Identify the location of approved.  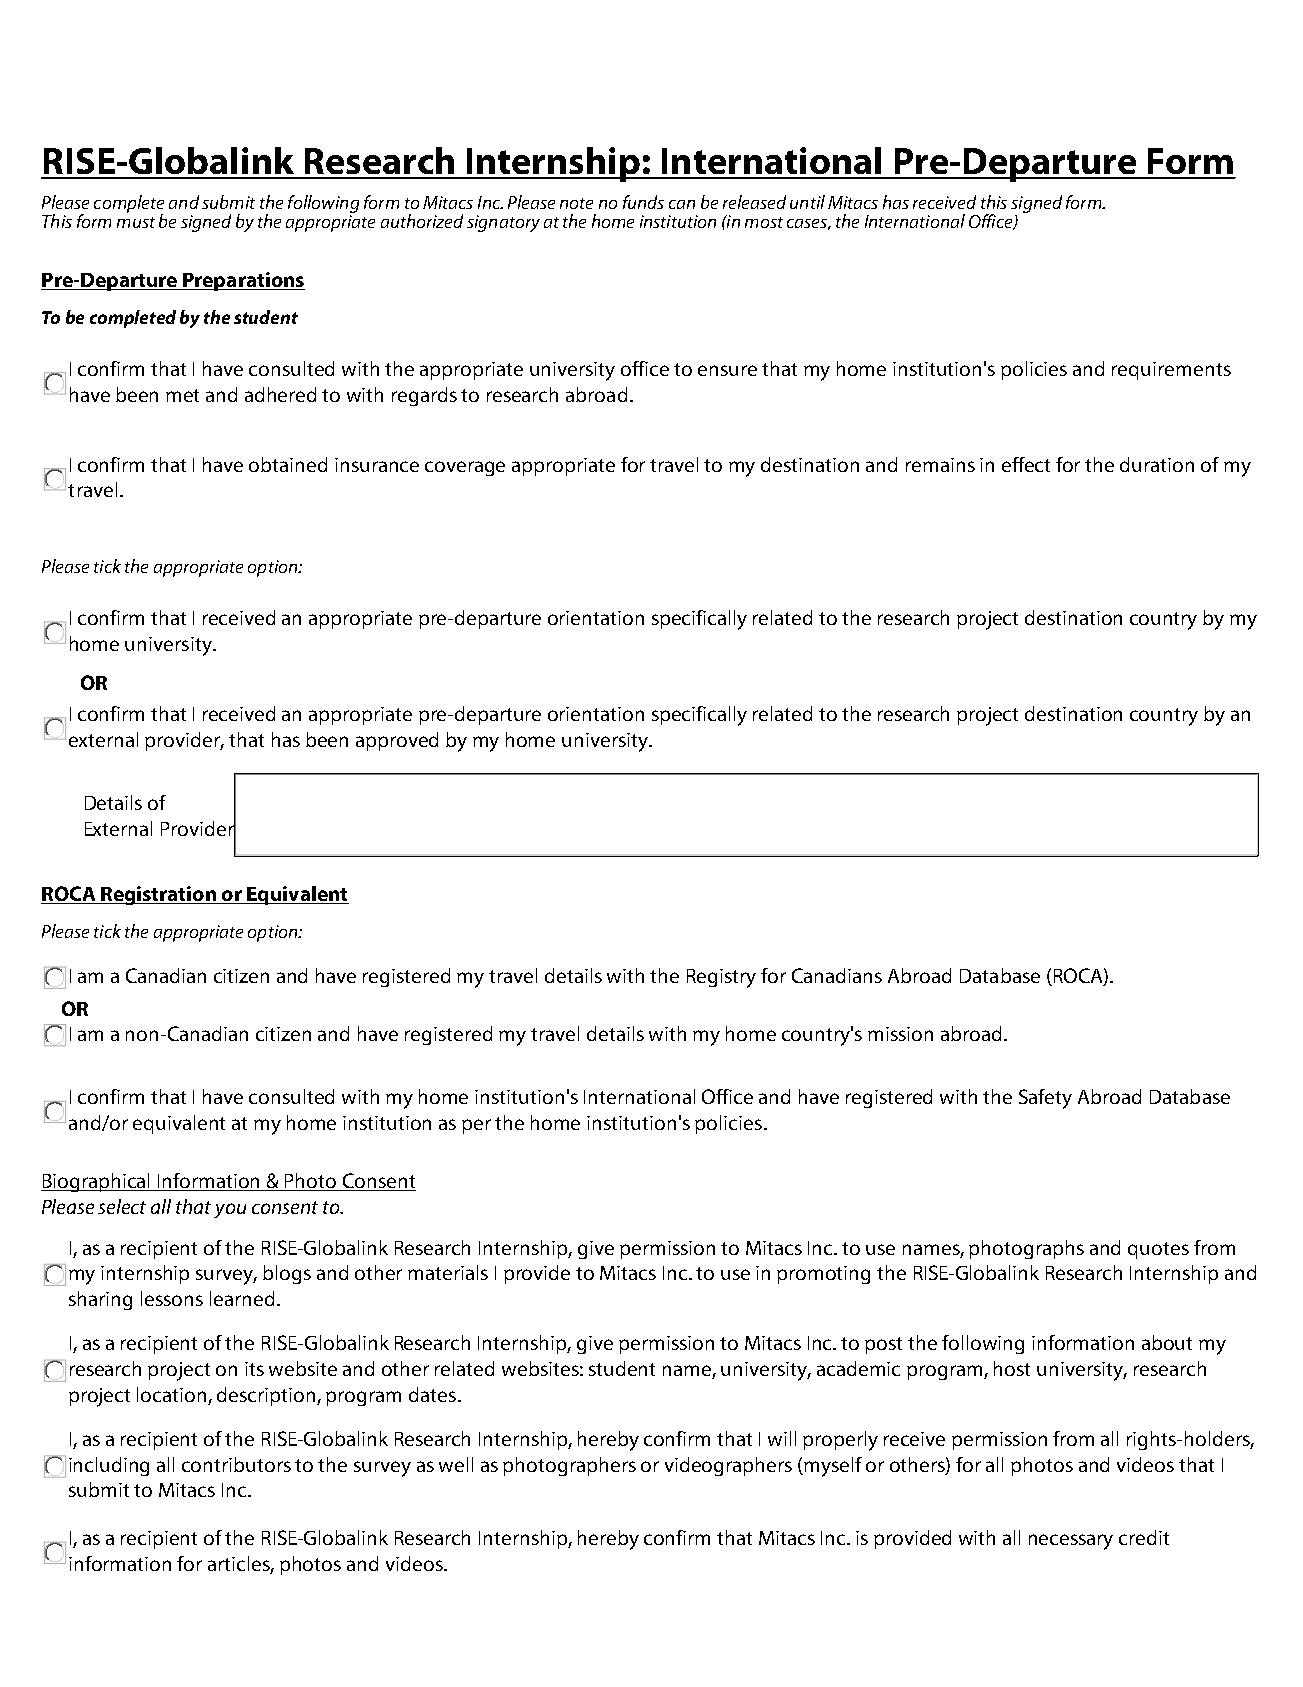
(397, 741).
